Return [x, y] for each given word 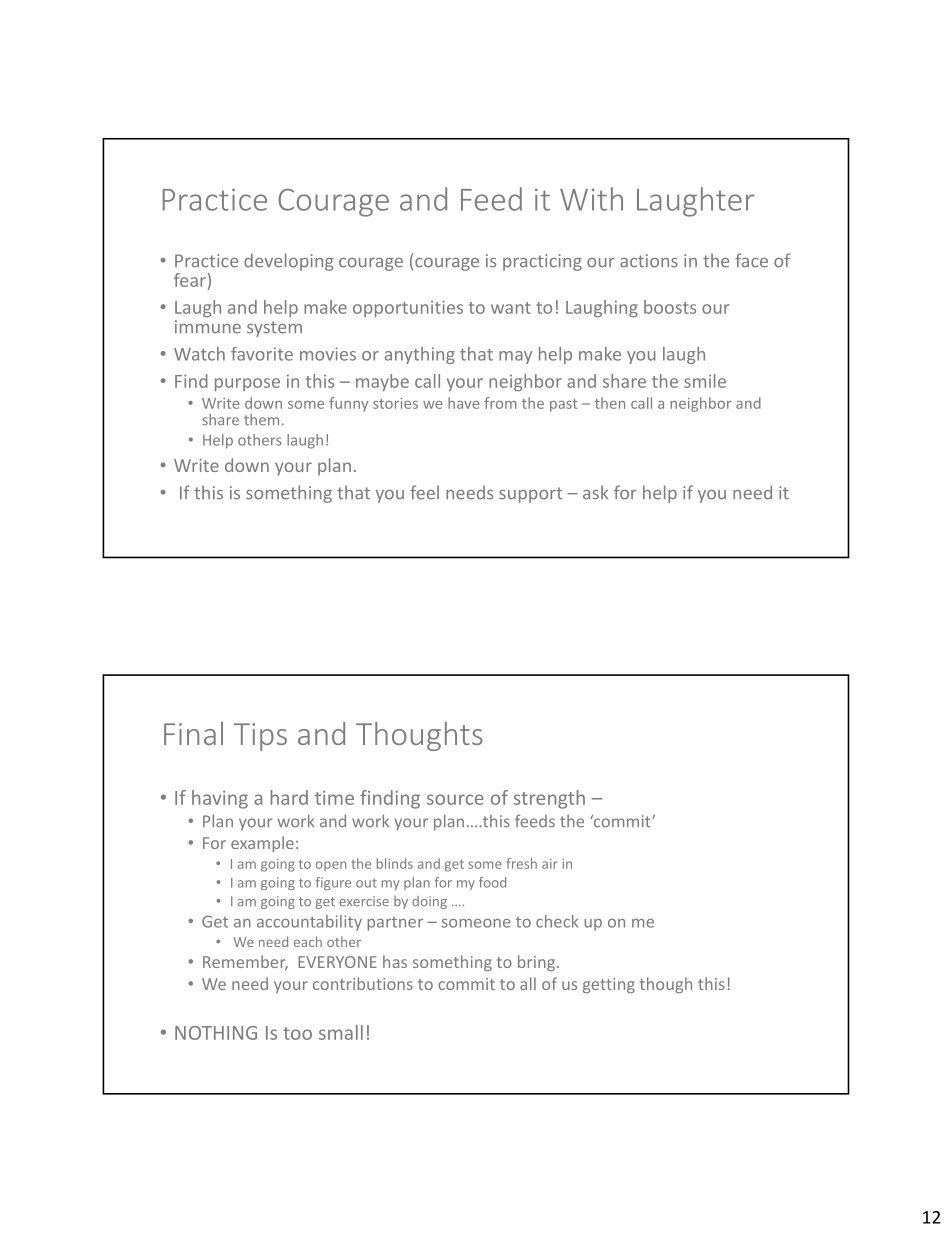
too [297, 1033]
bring [538, 963]
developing [289, 262]
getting [609, 985]
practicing [542, 262]
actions [649, 261]
